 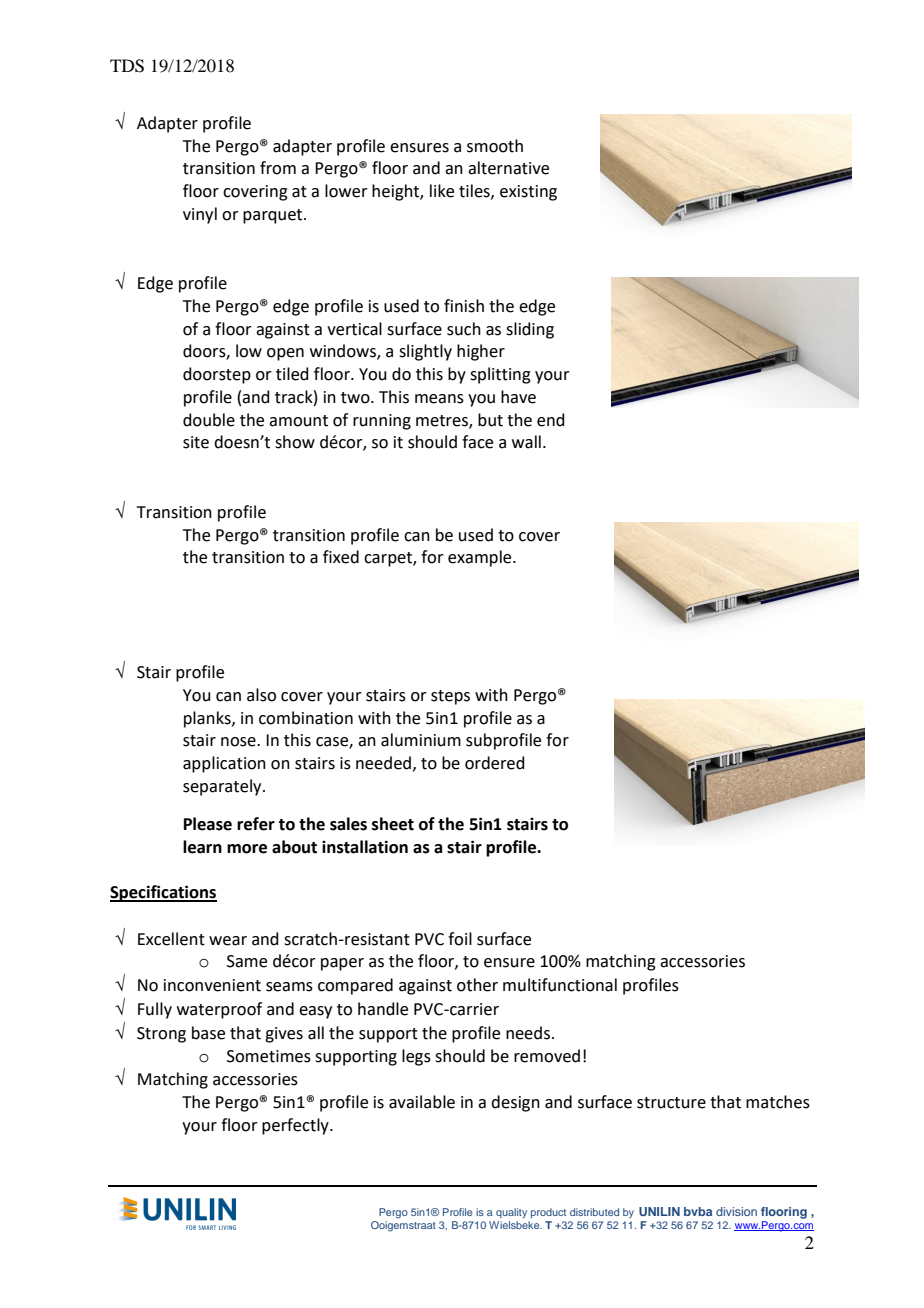 I want to click on quality, so click(x=511, y=1213).
